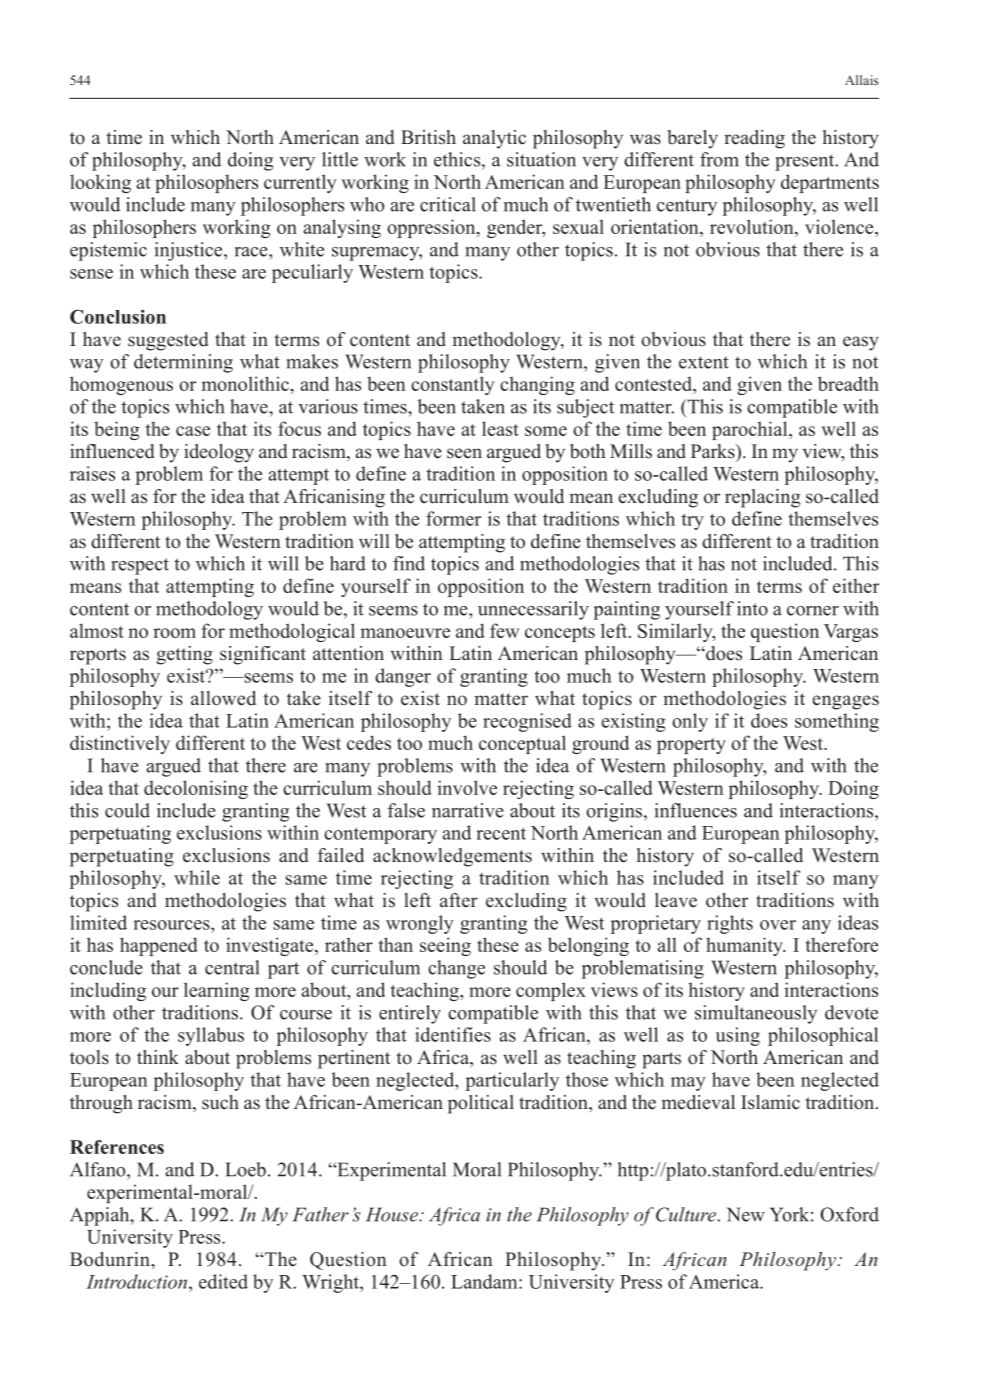  I want to click on present, so click(806, 162).
